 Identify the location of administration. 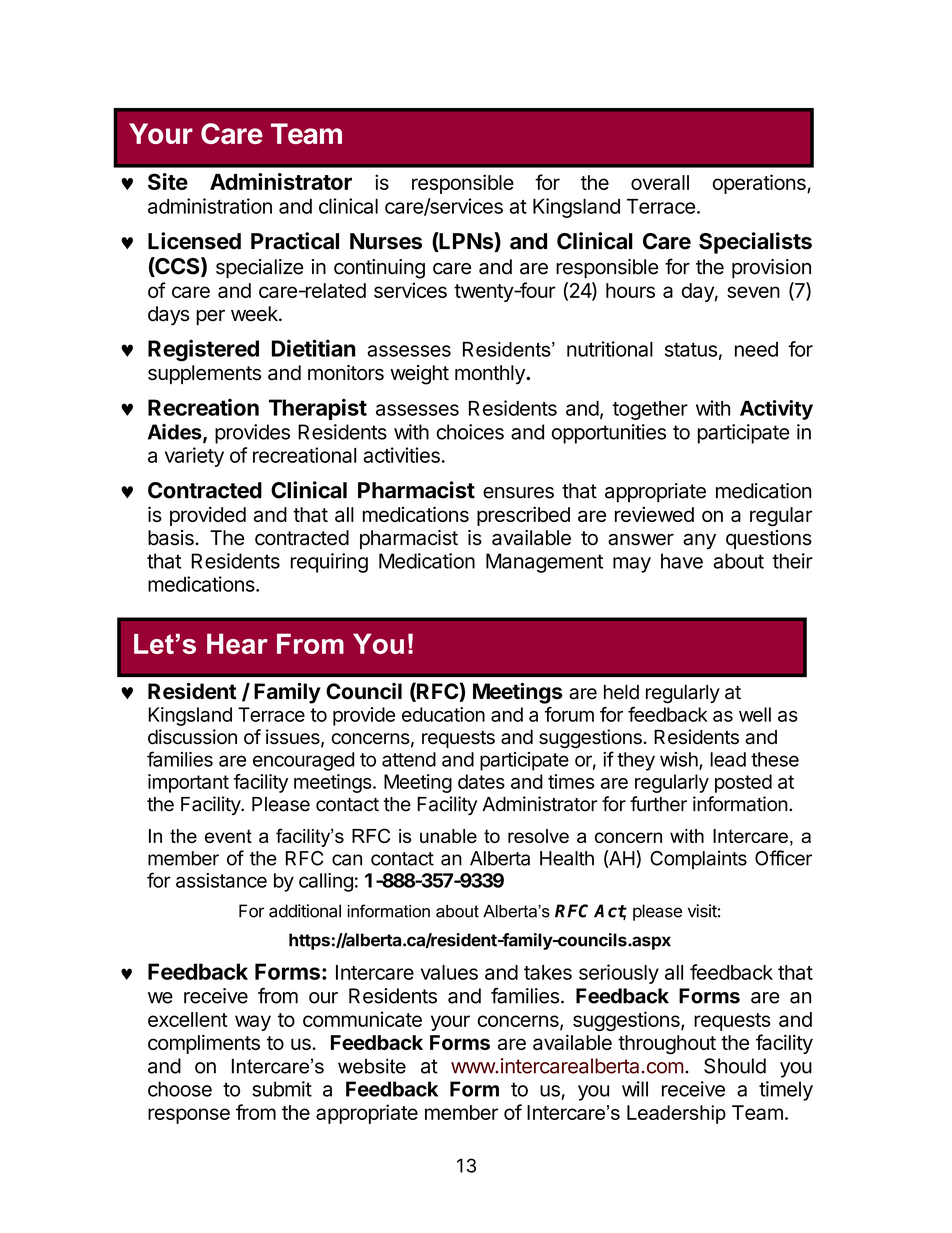
(210, 206).
